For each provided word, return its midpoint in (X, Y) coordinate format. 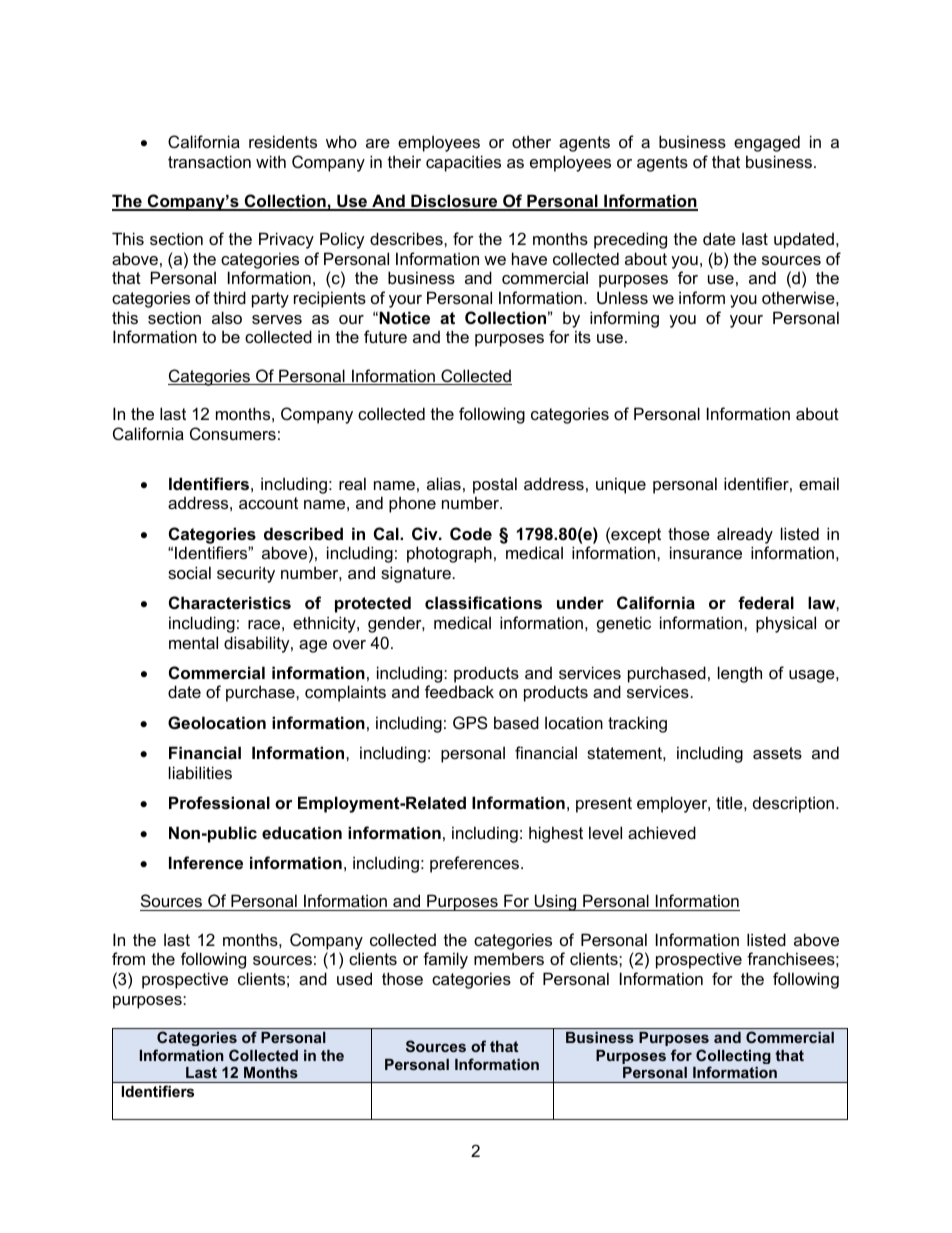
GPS (470, 722)
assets (777, 753)
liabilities (200, 772)
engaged (767, 143)
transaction (209, 161)
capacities (463, 163)
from (128, 958)
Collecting (733, 1058)
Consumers (233, 433)
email (819, 483)
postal (495, 485)
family (445, 960)
